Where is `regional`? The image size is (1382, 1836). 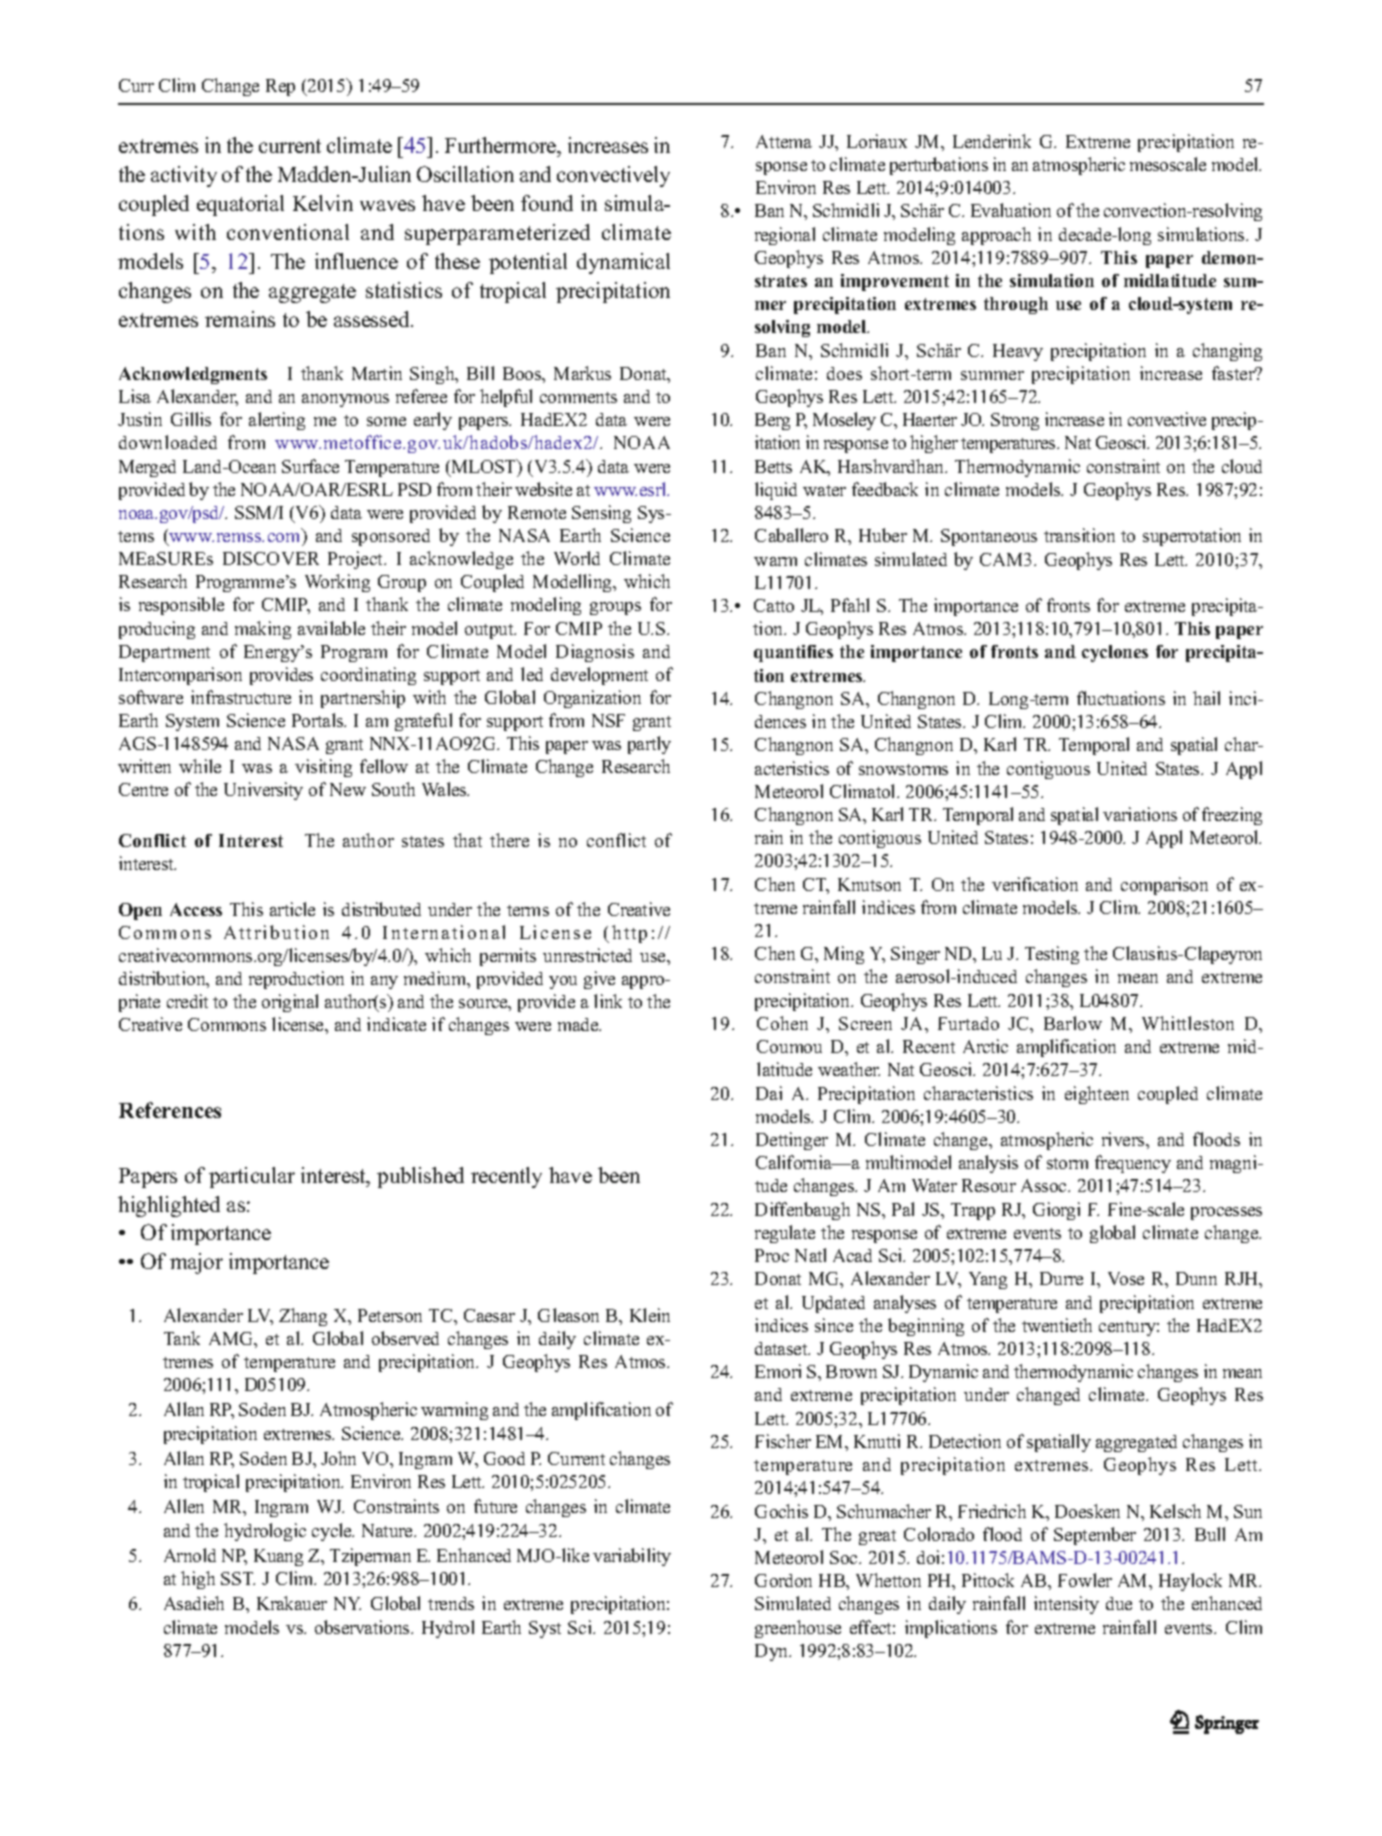
regional is located at coordinates (785, 236).
